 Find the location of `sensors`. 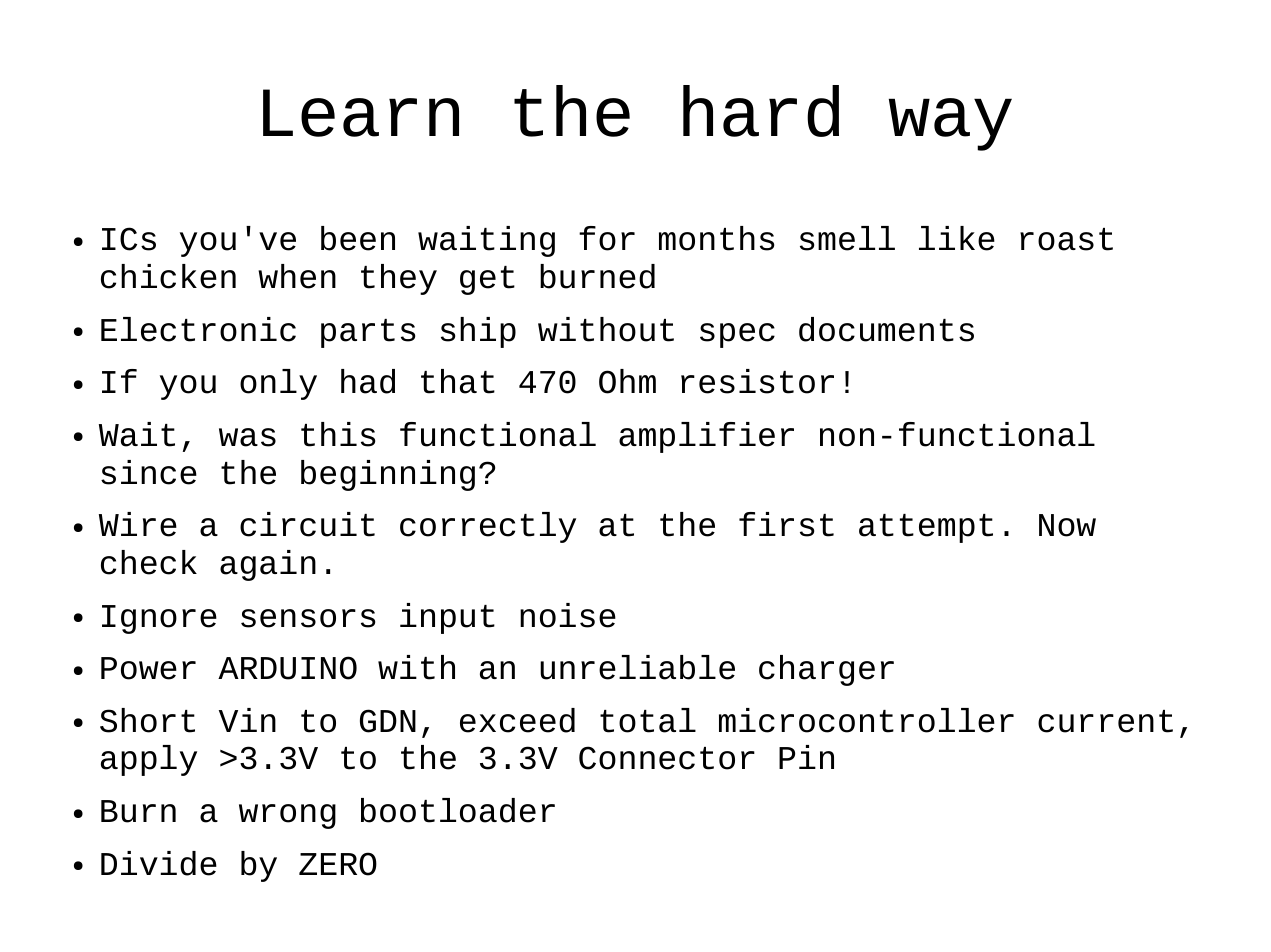

sensors is located at coordinates (308, 618).
